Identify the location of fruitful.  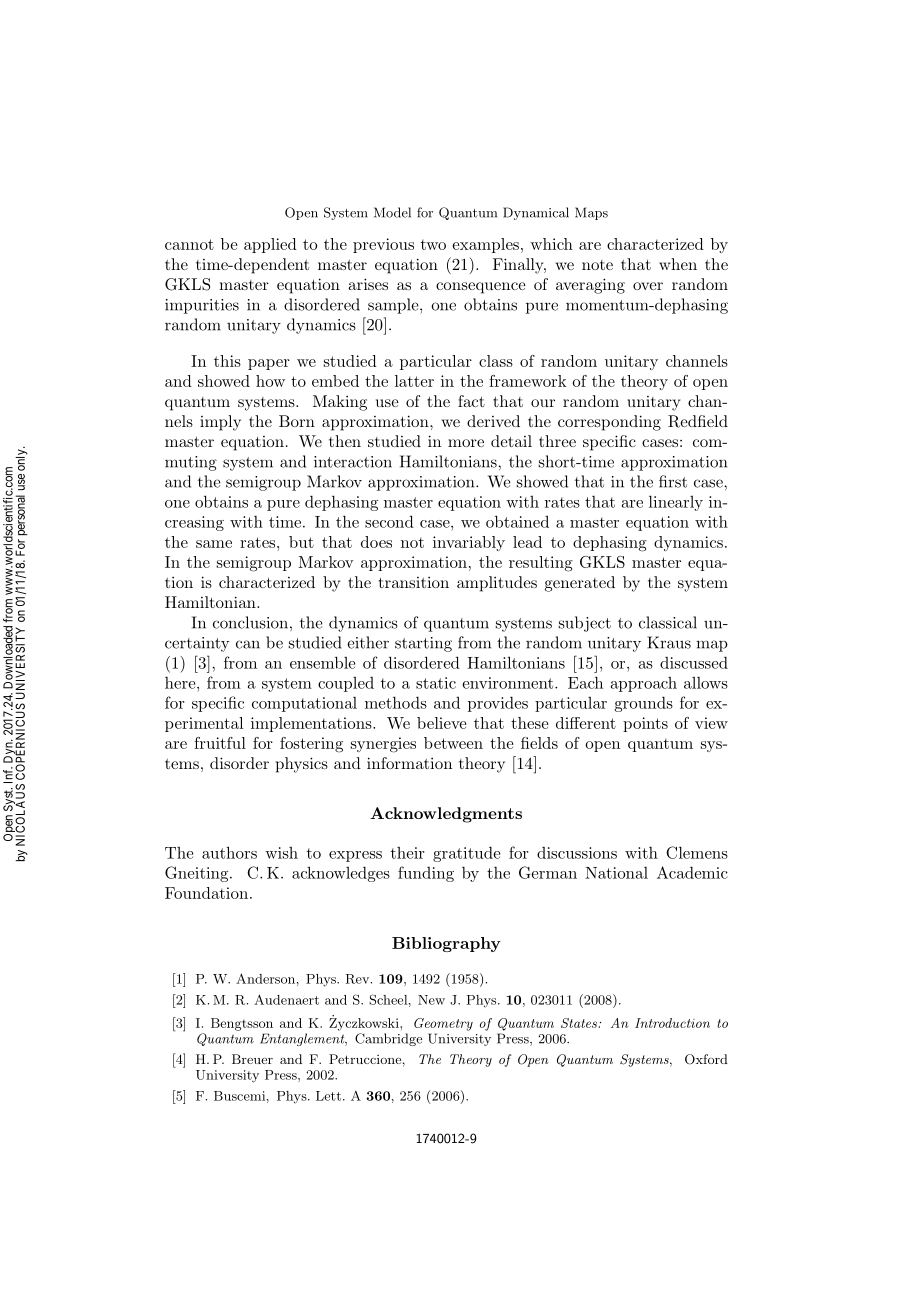
(220, 743).
